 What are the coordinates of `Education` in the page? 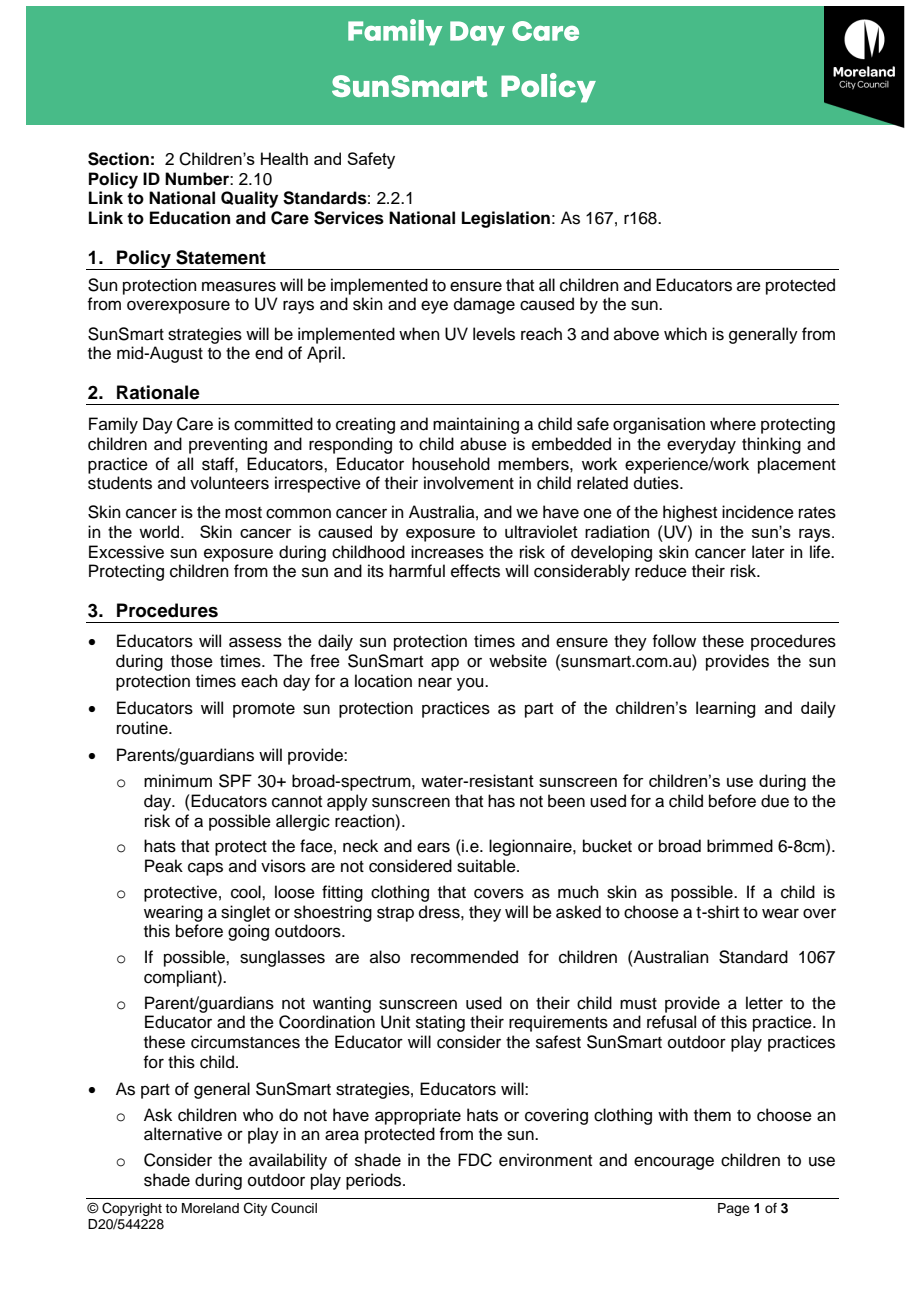 It's located at (190, 218).
